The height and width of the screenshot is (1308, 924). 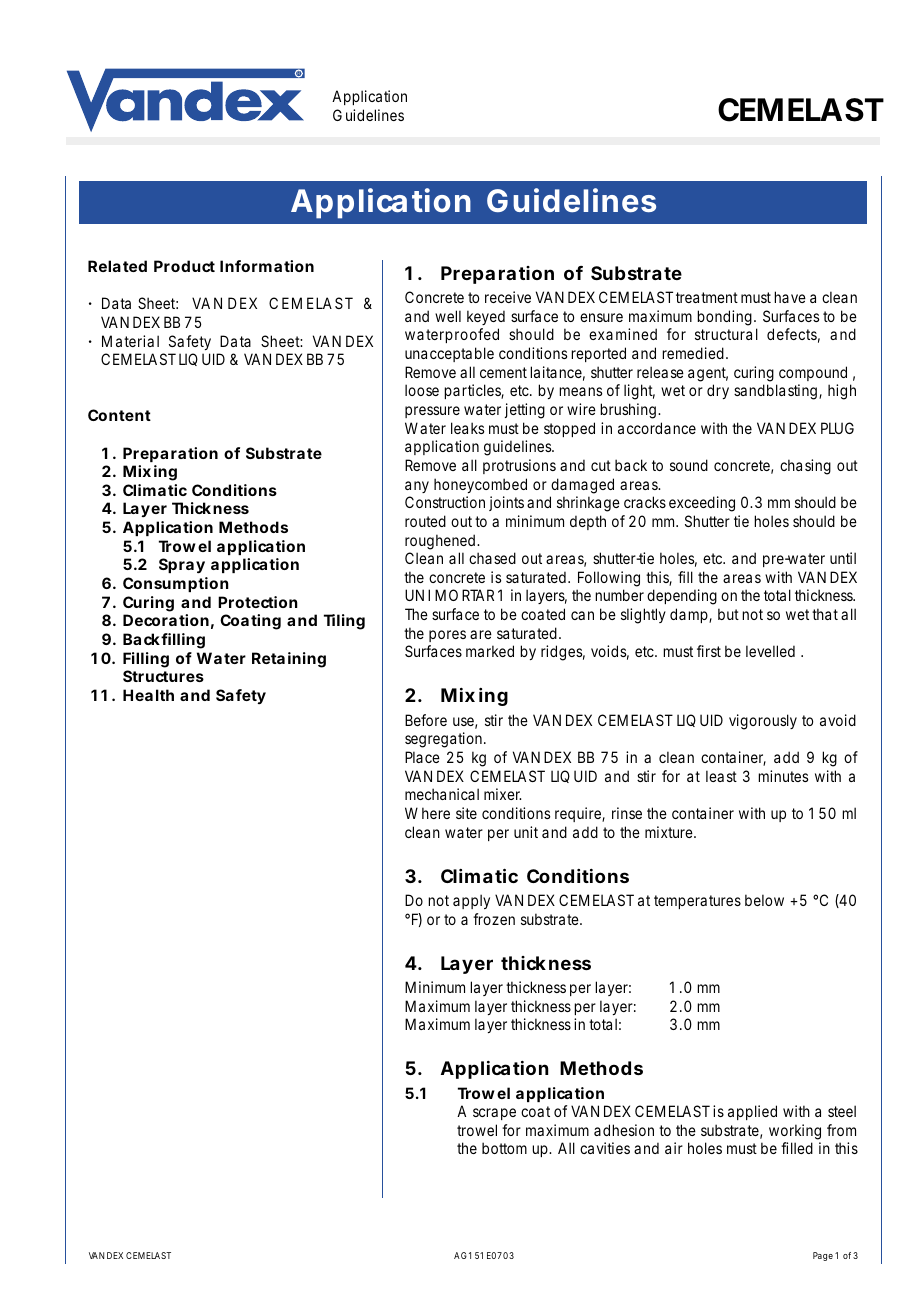 What do you see at coordinates (494, 1114) in the screenshot?
I see `scrape` at bounding box center [494, 1114].
